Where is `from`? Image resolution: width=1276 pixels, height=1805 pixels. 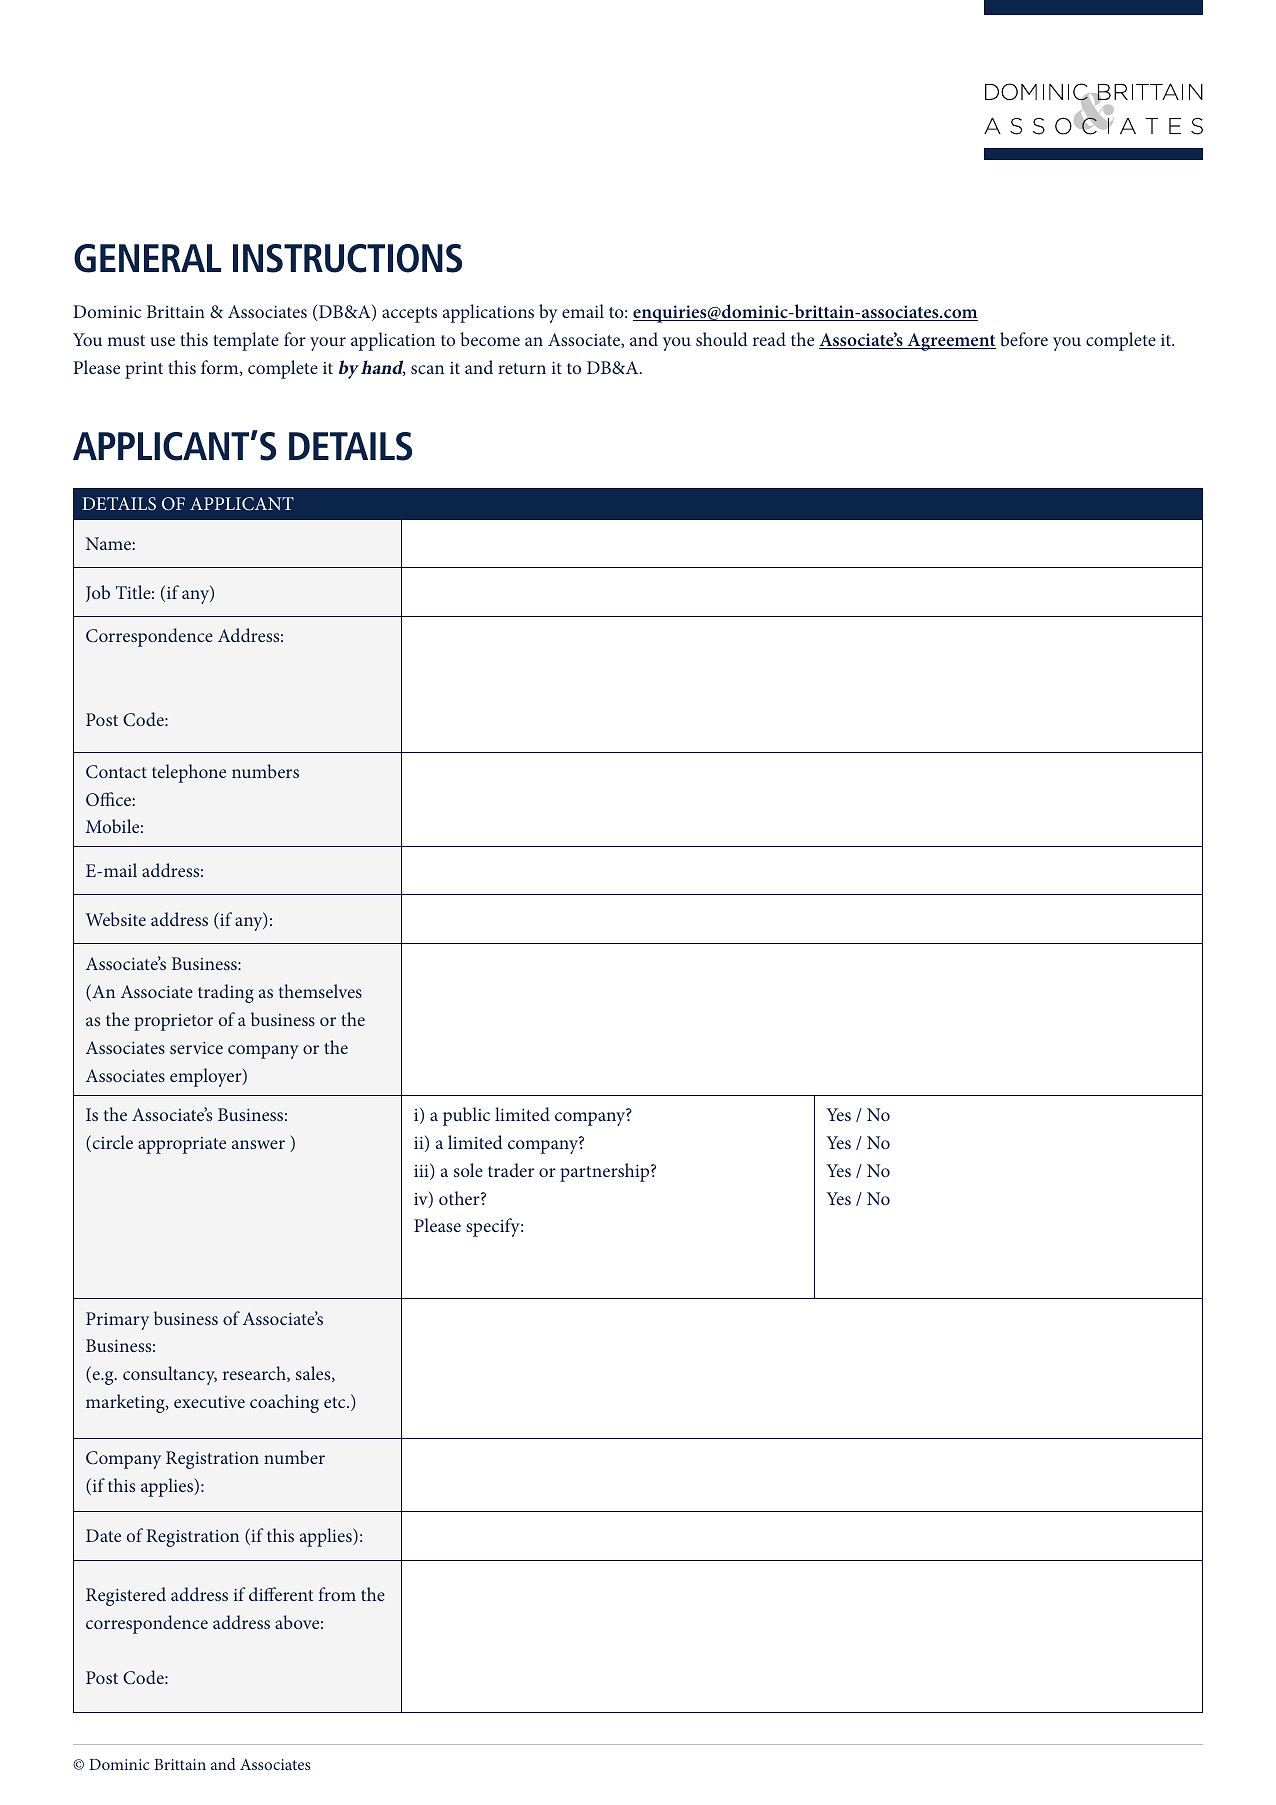 from is located at coordinates (337, 1594).
